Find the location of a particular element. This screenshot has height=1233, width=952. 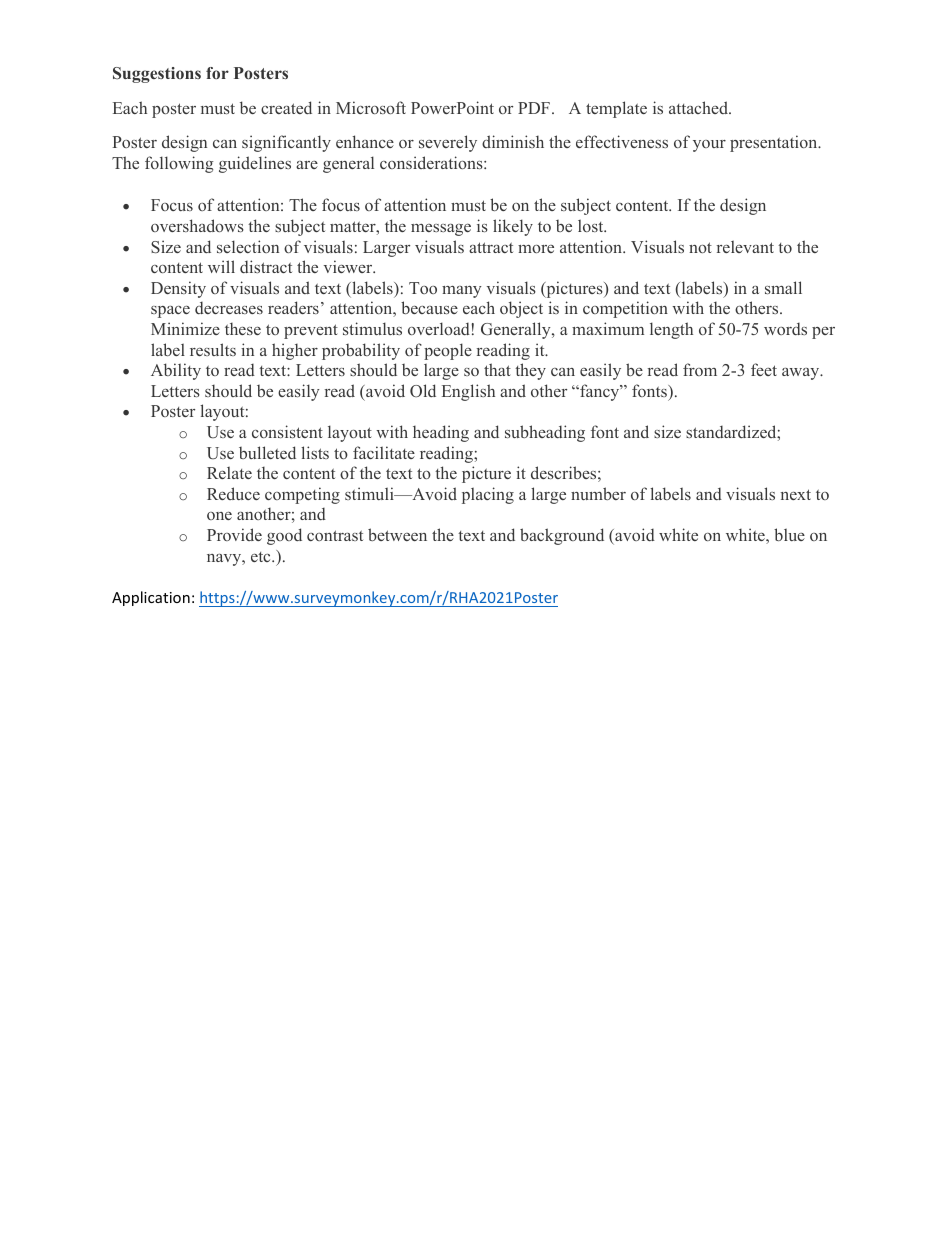

blue is located at coordinates (789, 534).
